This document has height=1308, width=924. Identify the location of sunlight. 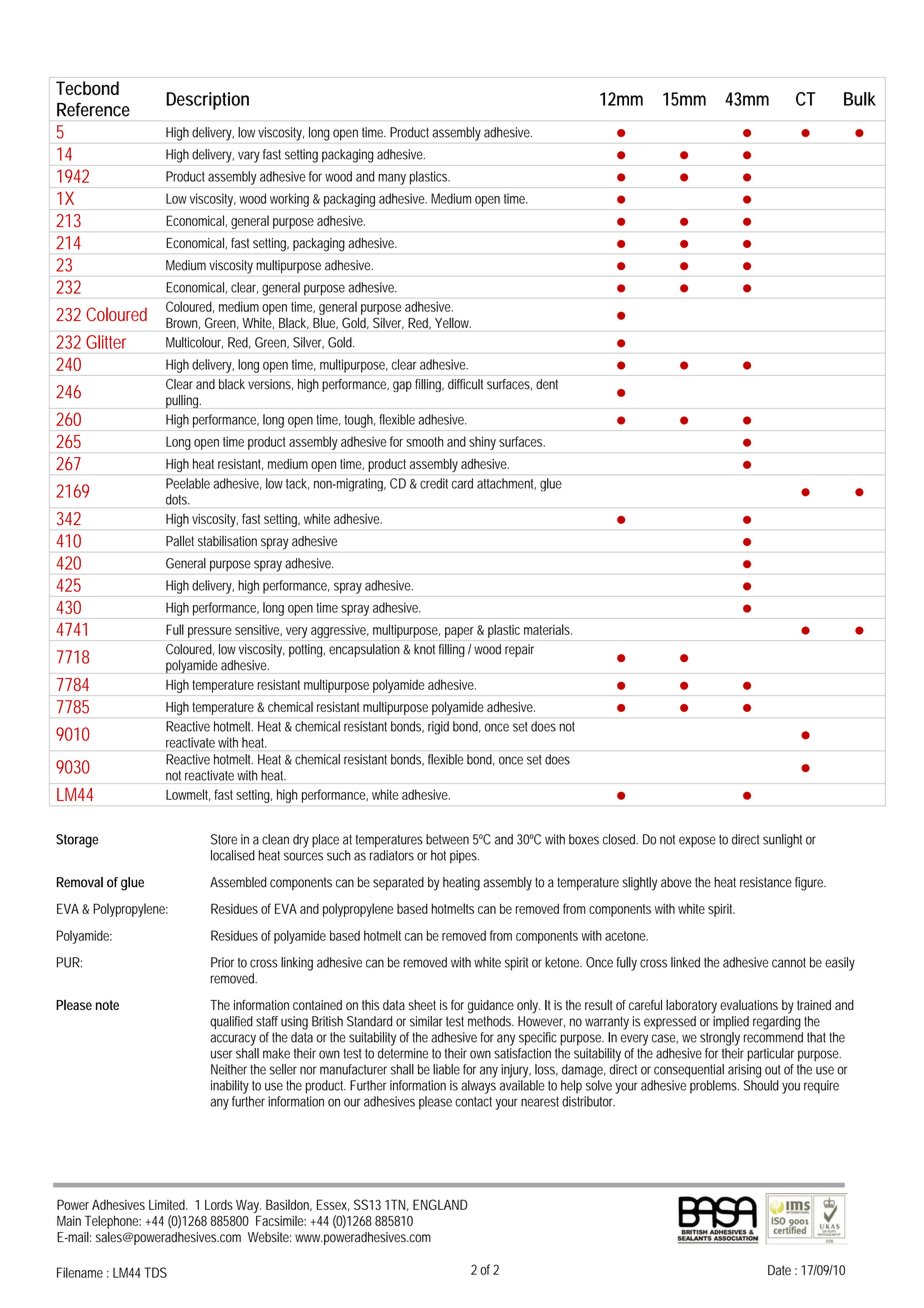
(782, 841).
